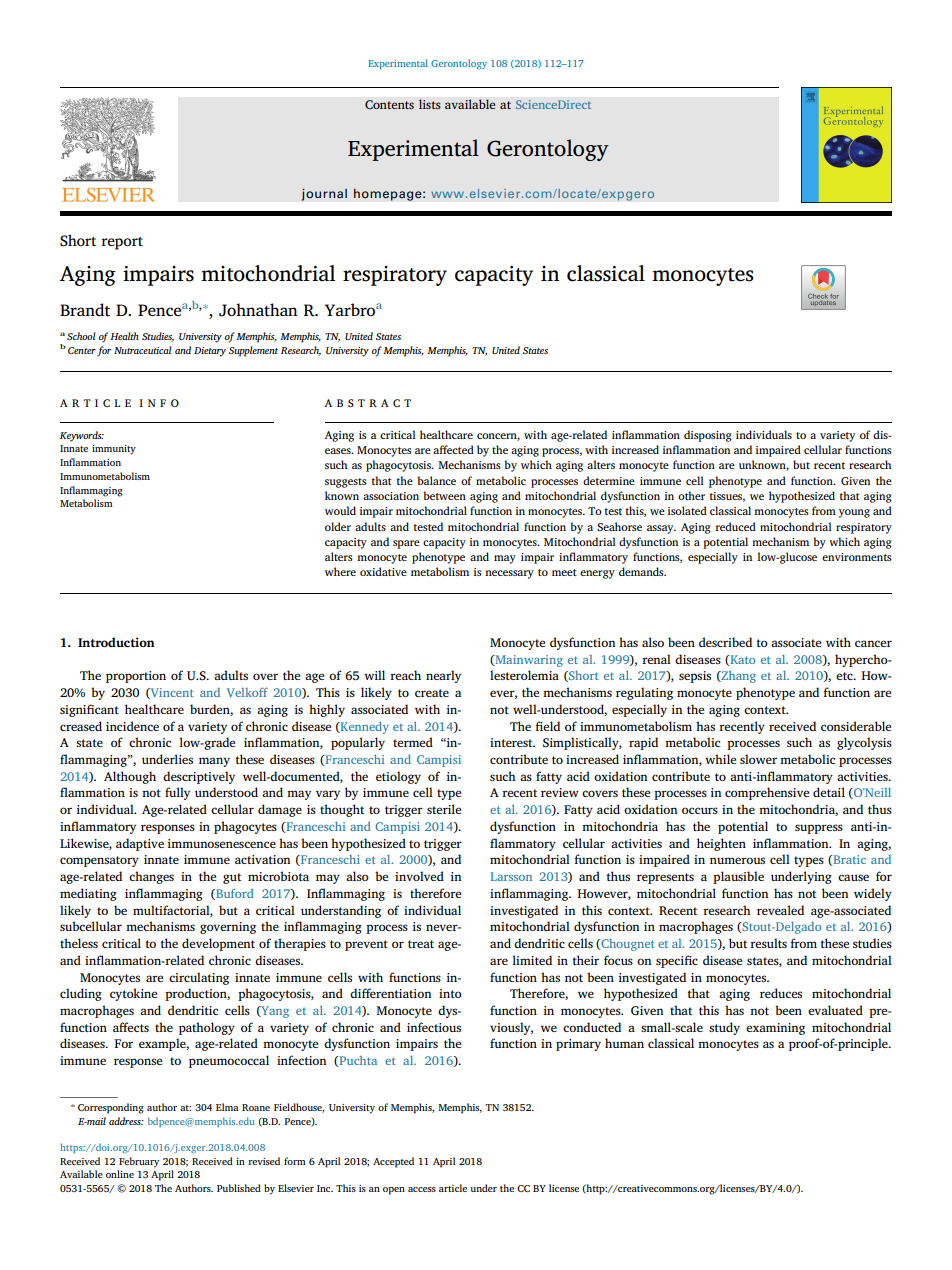 The image size is (952, 1270). What do you see at coordinates (727, 497) in the screenshot?
I see `tissues` at bounding box center [727, 497].
